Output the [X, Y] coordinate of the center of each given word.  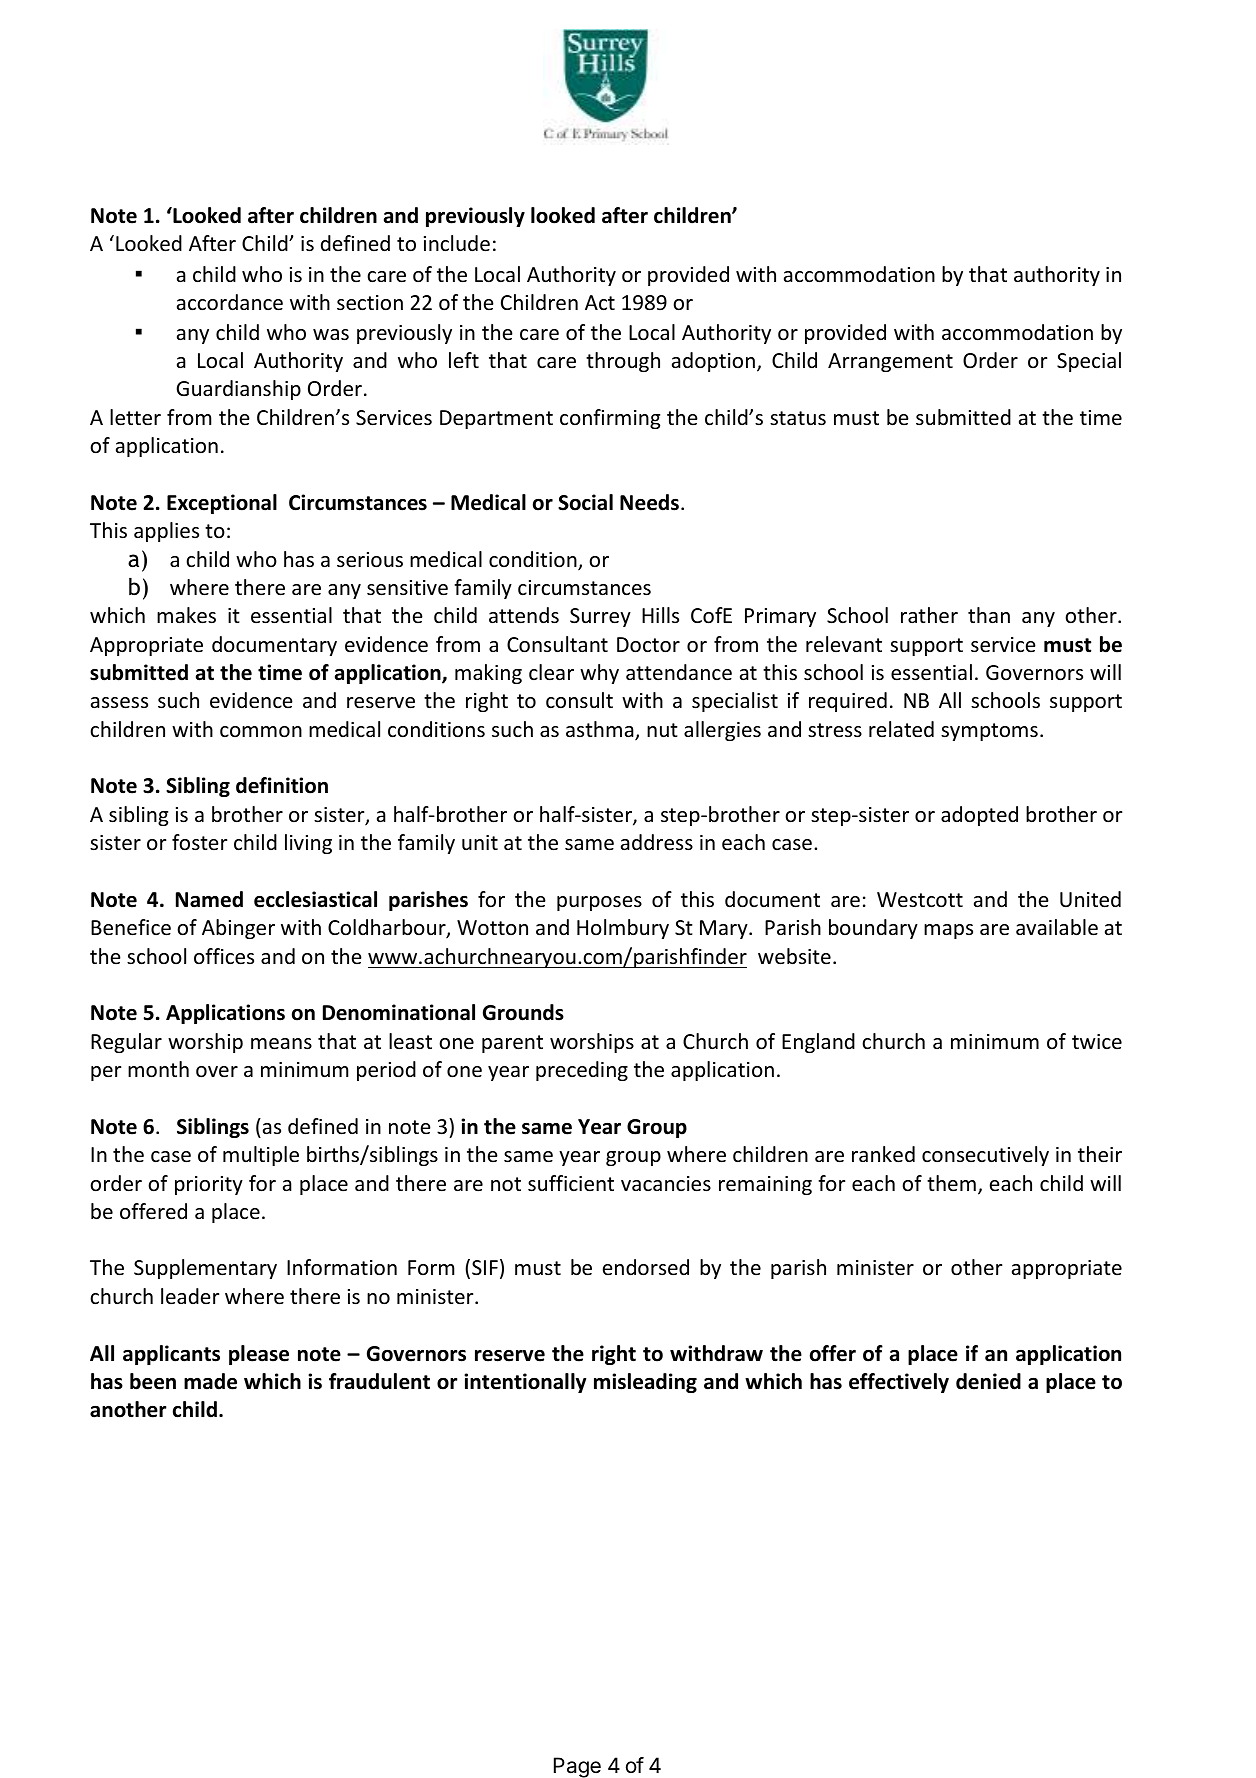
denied [988, 1381]
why [599, 674]
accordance [230, 302]
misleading [645, 1383]
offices [224, 956]
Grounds [523, 1012]
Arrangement [890, 362]
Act [600, 303]
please [259, 1355]
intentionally [525, 1383]
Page [577, 1767]
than [989, 615]
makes [186, 615]
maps [948, 931]
